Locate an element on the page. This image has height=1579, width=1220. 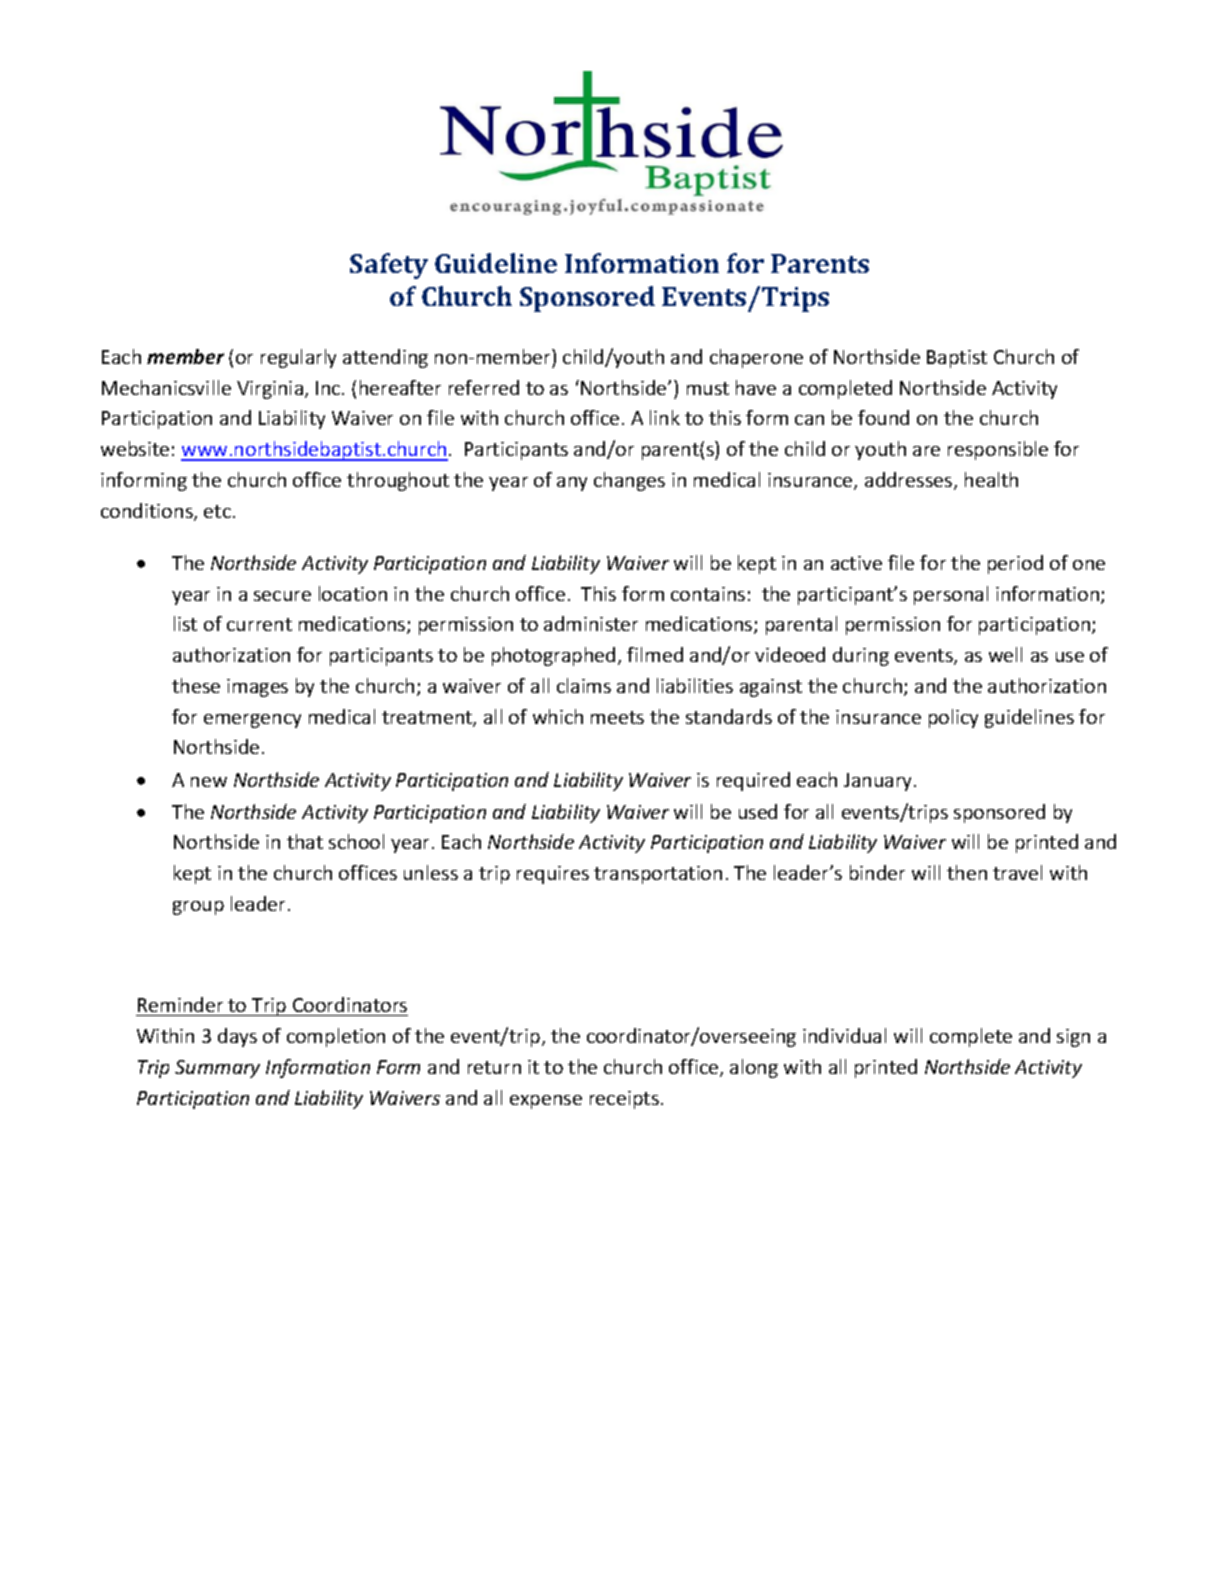
found is located at coordinates (883, 417).
